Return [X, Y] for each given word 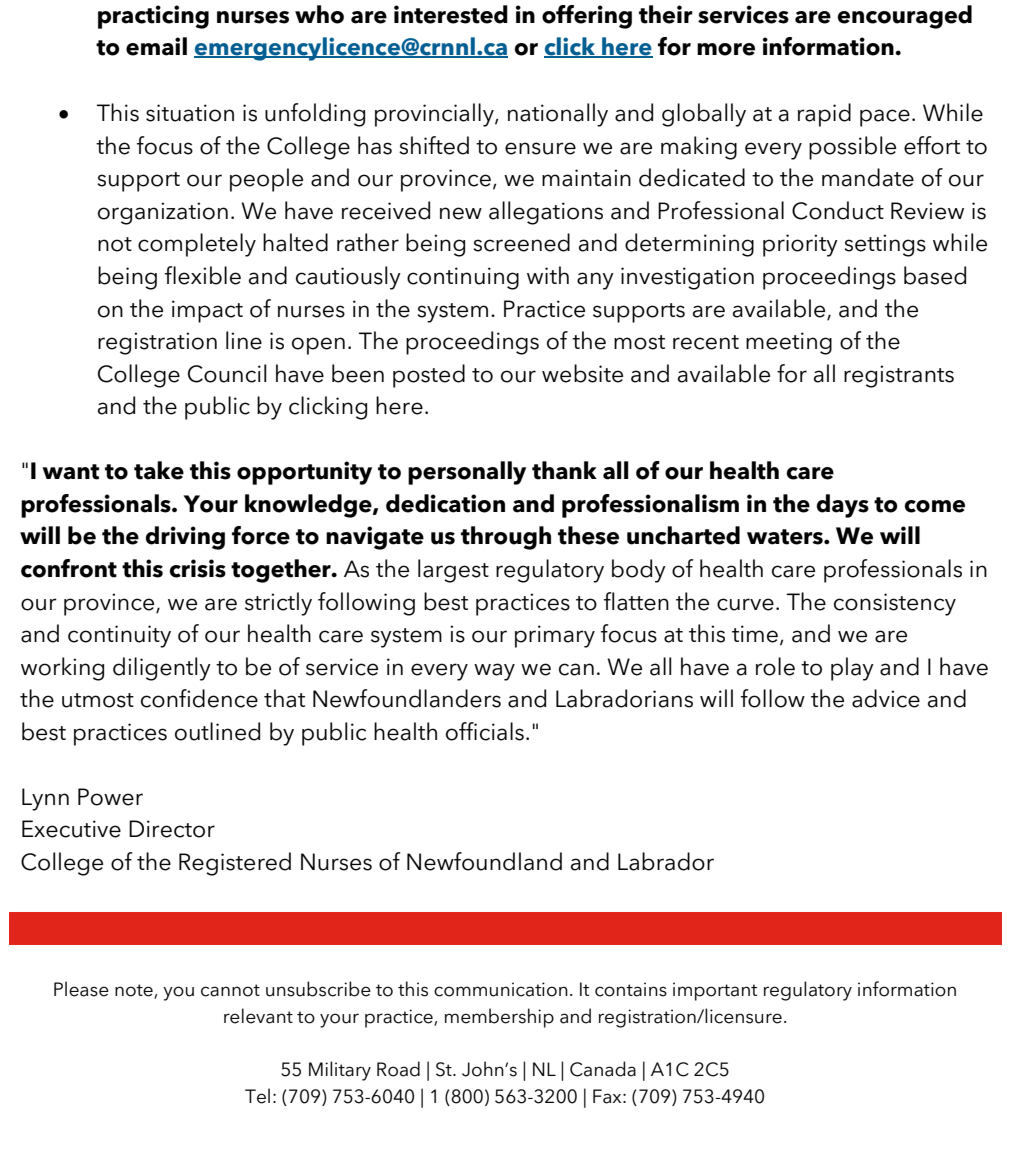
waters [786, 537]
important [715, 991]
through [506, 538]
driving [185, 538]
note [135, 991]
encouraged [905, 17]
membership [499, 1018]
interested [451, 14]
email [156, 46]
